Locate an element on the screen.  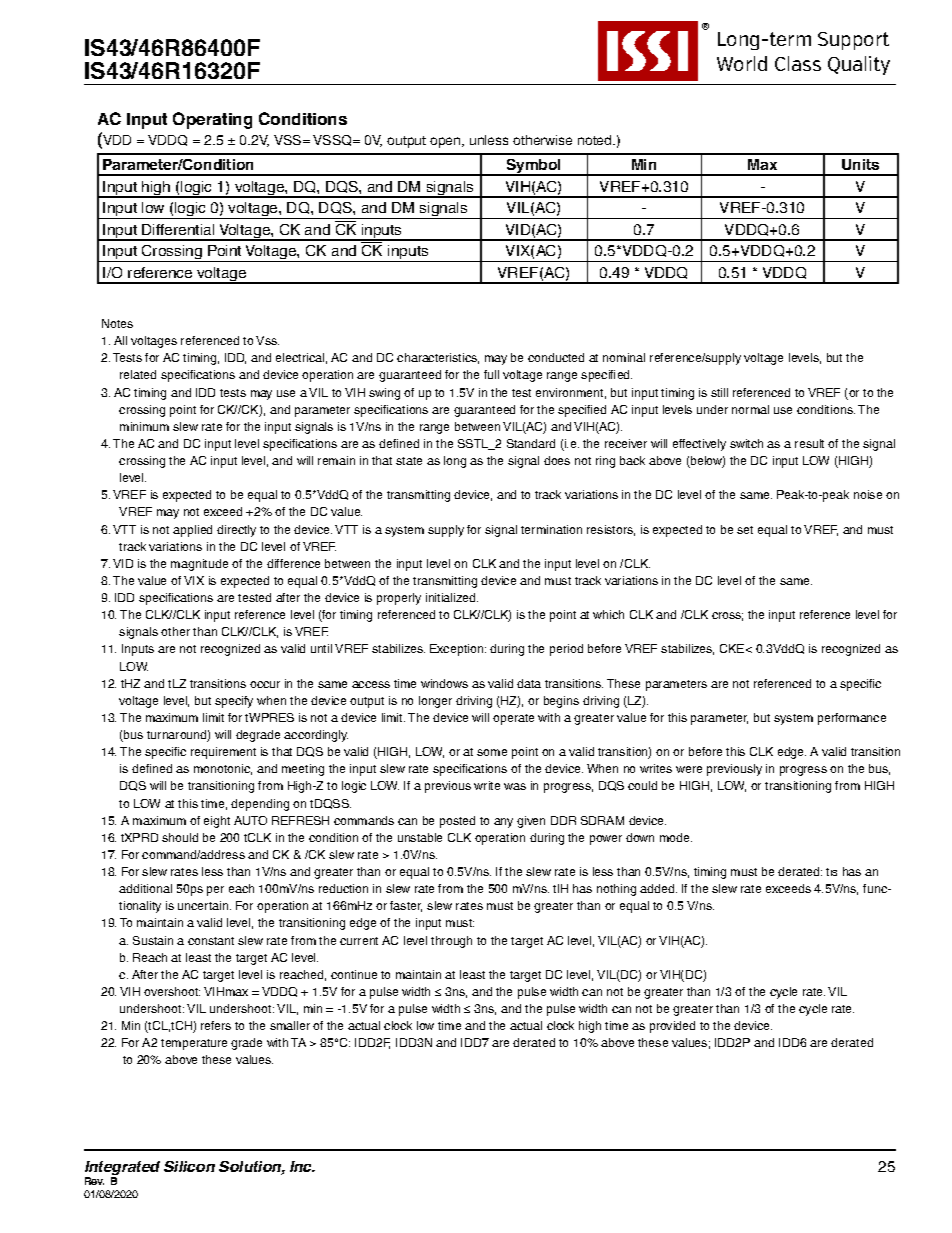
Operating is located at coordinates (212, 120).
